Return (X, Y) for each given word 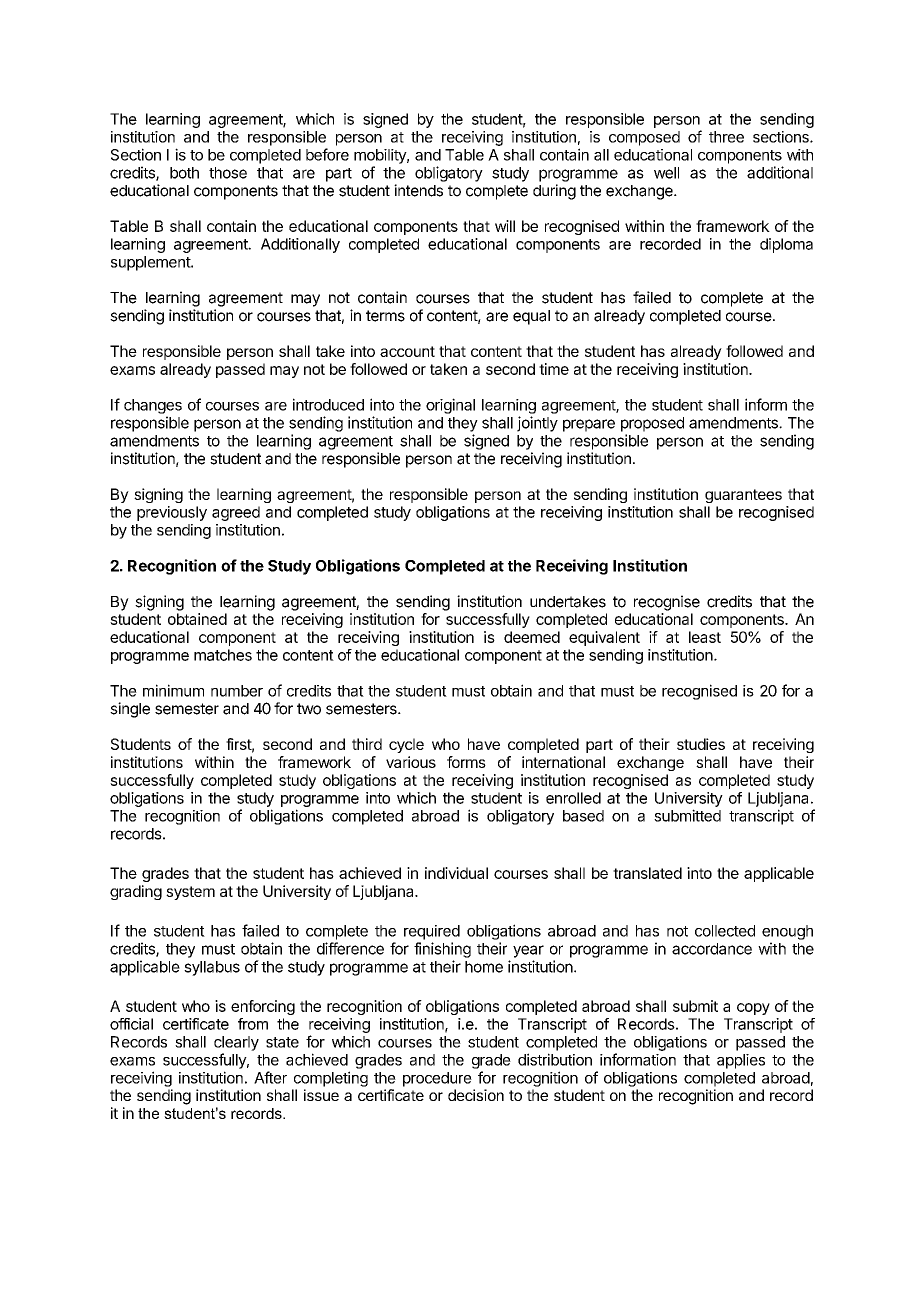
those (228, 173)
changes (153, 406)
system (190, 893)
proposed (652, 424)
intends (418, 190)
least (705, 637)
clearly (236, 1043)
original (450, 406)
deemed (532, 637)
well (666, 173)
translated (647, 873)
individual (456, 873)
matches (223, 655)
